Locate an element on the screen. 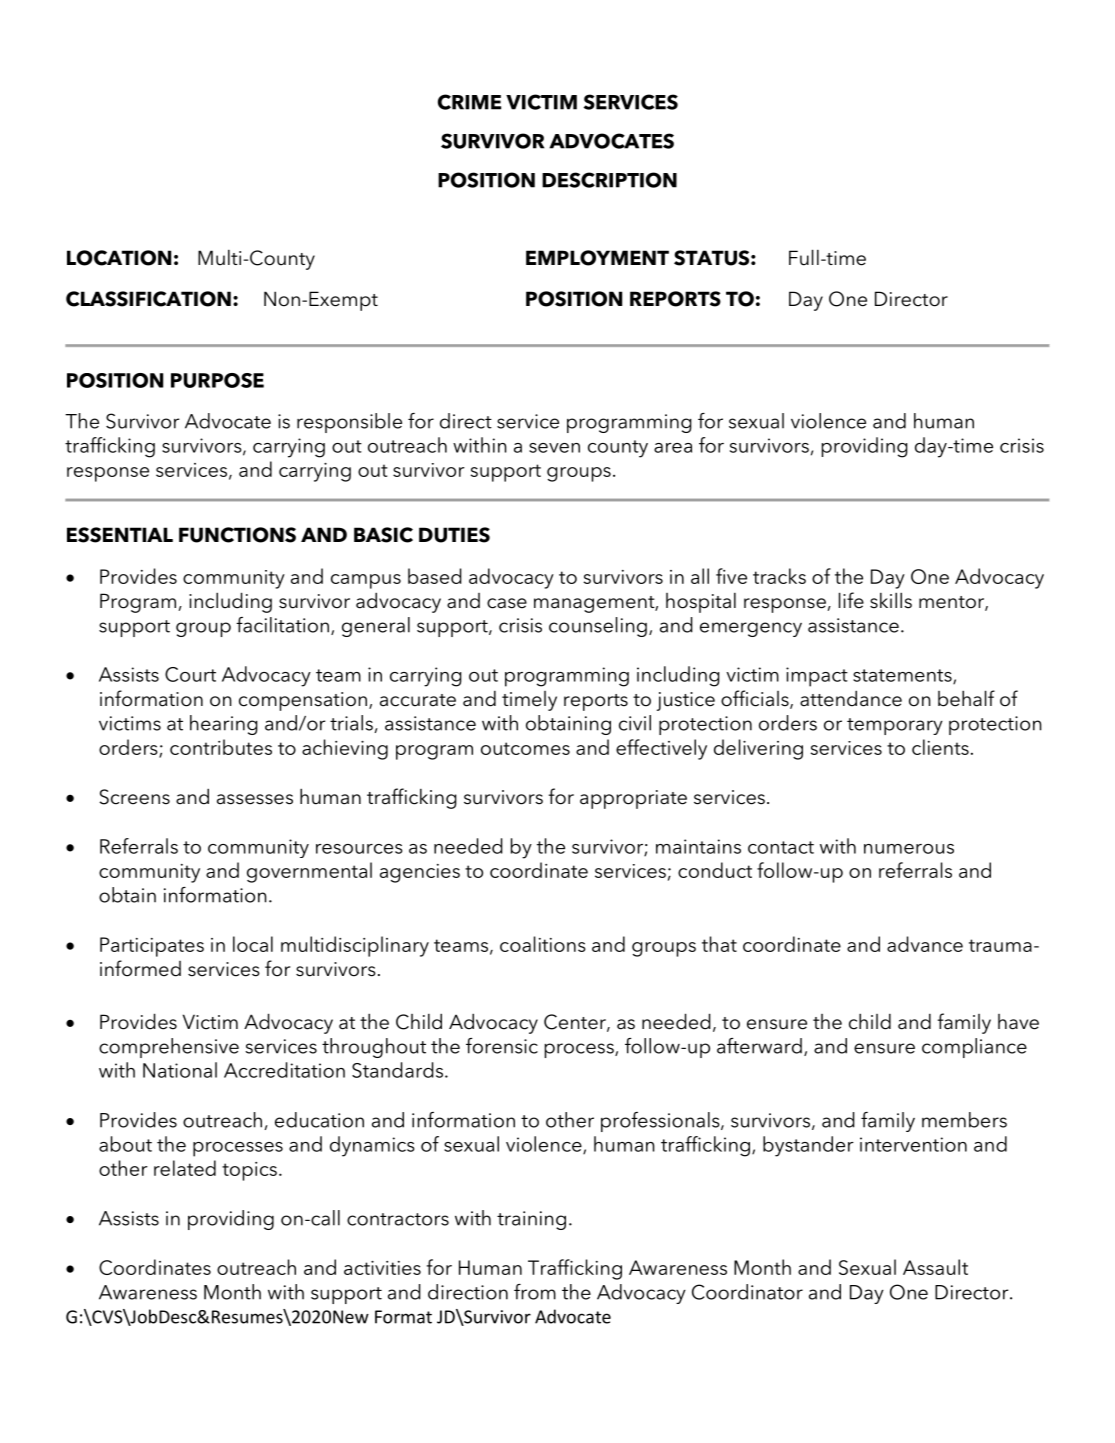 Image resolution: width=1115 pixels, height=1443 pixels. DESCRIPTION is located at coordinates (609, 180).
